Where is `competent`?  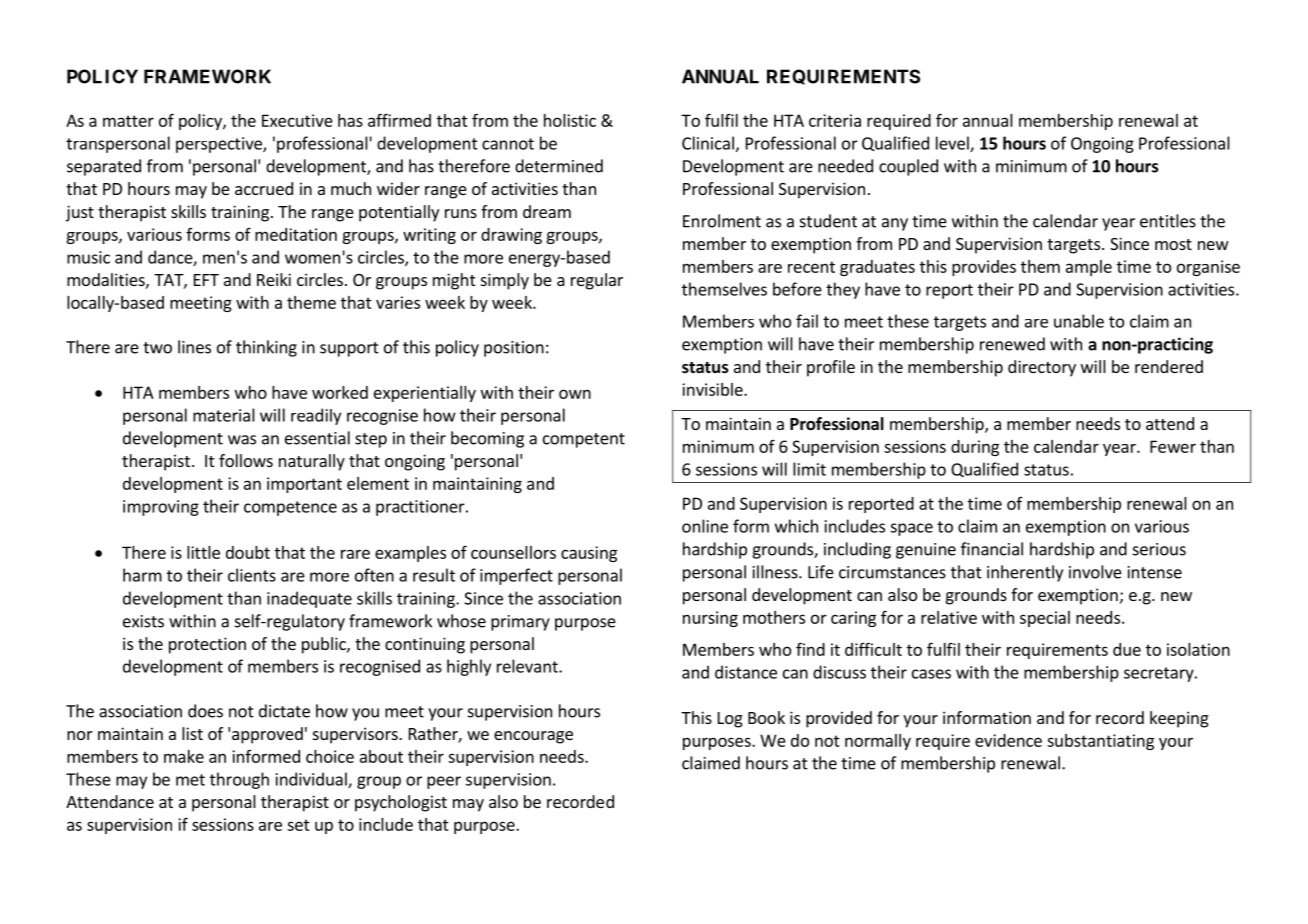
competent is located at coordinates (584, 440).
